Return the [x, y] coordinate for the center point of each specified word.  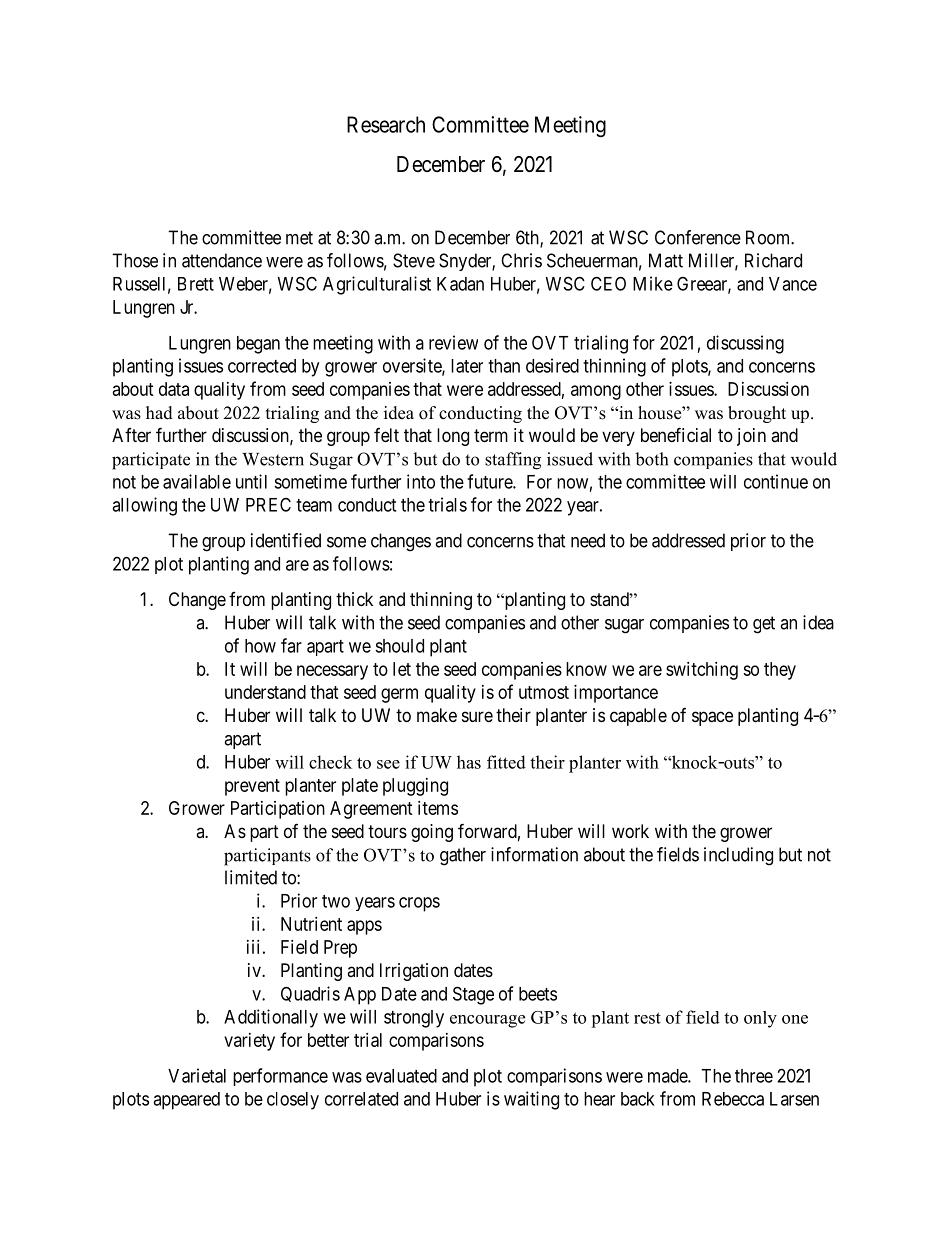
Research [386, 124]
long [453, 437]
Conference [698, 237]
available [197, 481]
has [469, 762]
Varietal [197, 1075]
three [754, 1076]
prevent [252, 787]
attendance [222, 260]
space [712, 718]
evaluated [401, 1076]
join [751, 437]
